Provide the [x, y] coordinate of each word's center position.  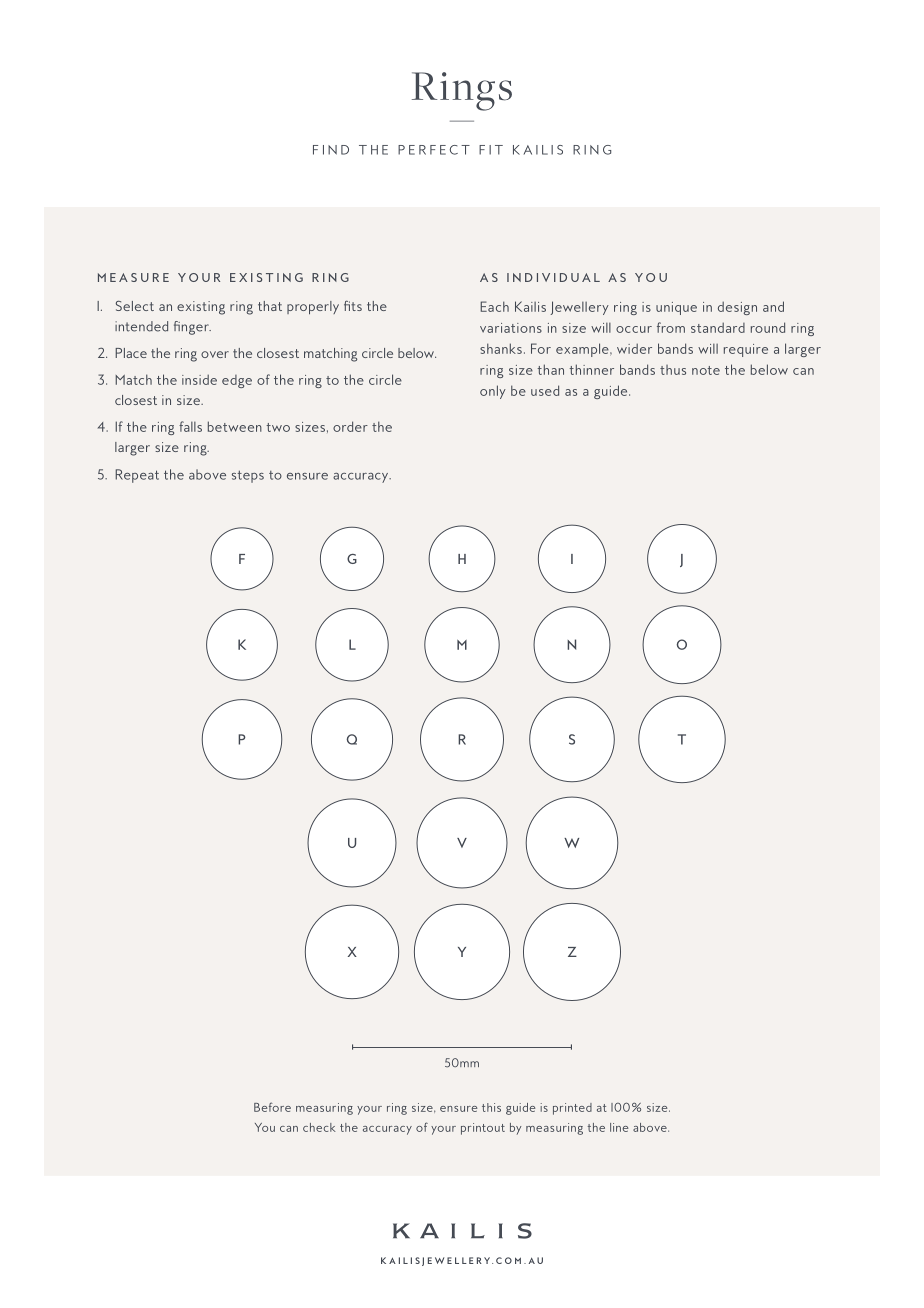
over [215, 354]
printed [572, 1109]
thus [673, 370]
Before [272, 1107]
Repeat [137, 476]
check [319, 1127]
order [350, 426]
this [491, 1107]
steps [248, 476]
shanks [501, 348]
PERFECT [434, 150]
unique [676, 308]
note [706, 370]
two [278, 427]
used [545, 390]
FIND [331, 150]
